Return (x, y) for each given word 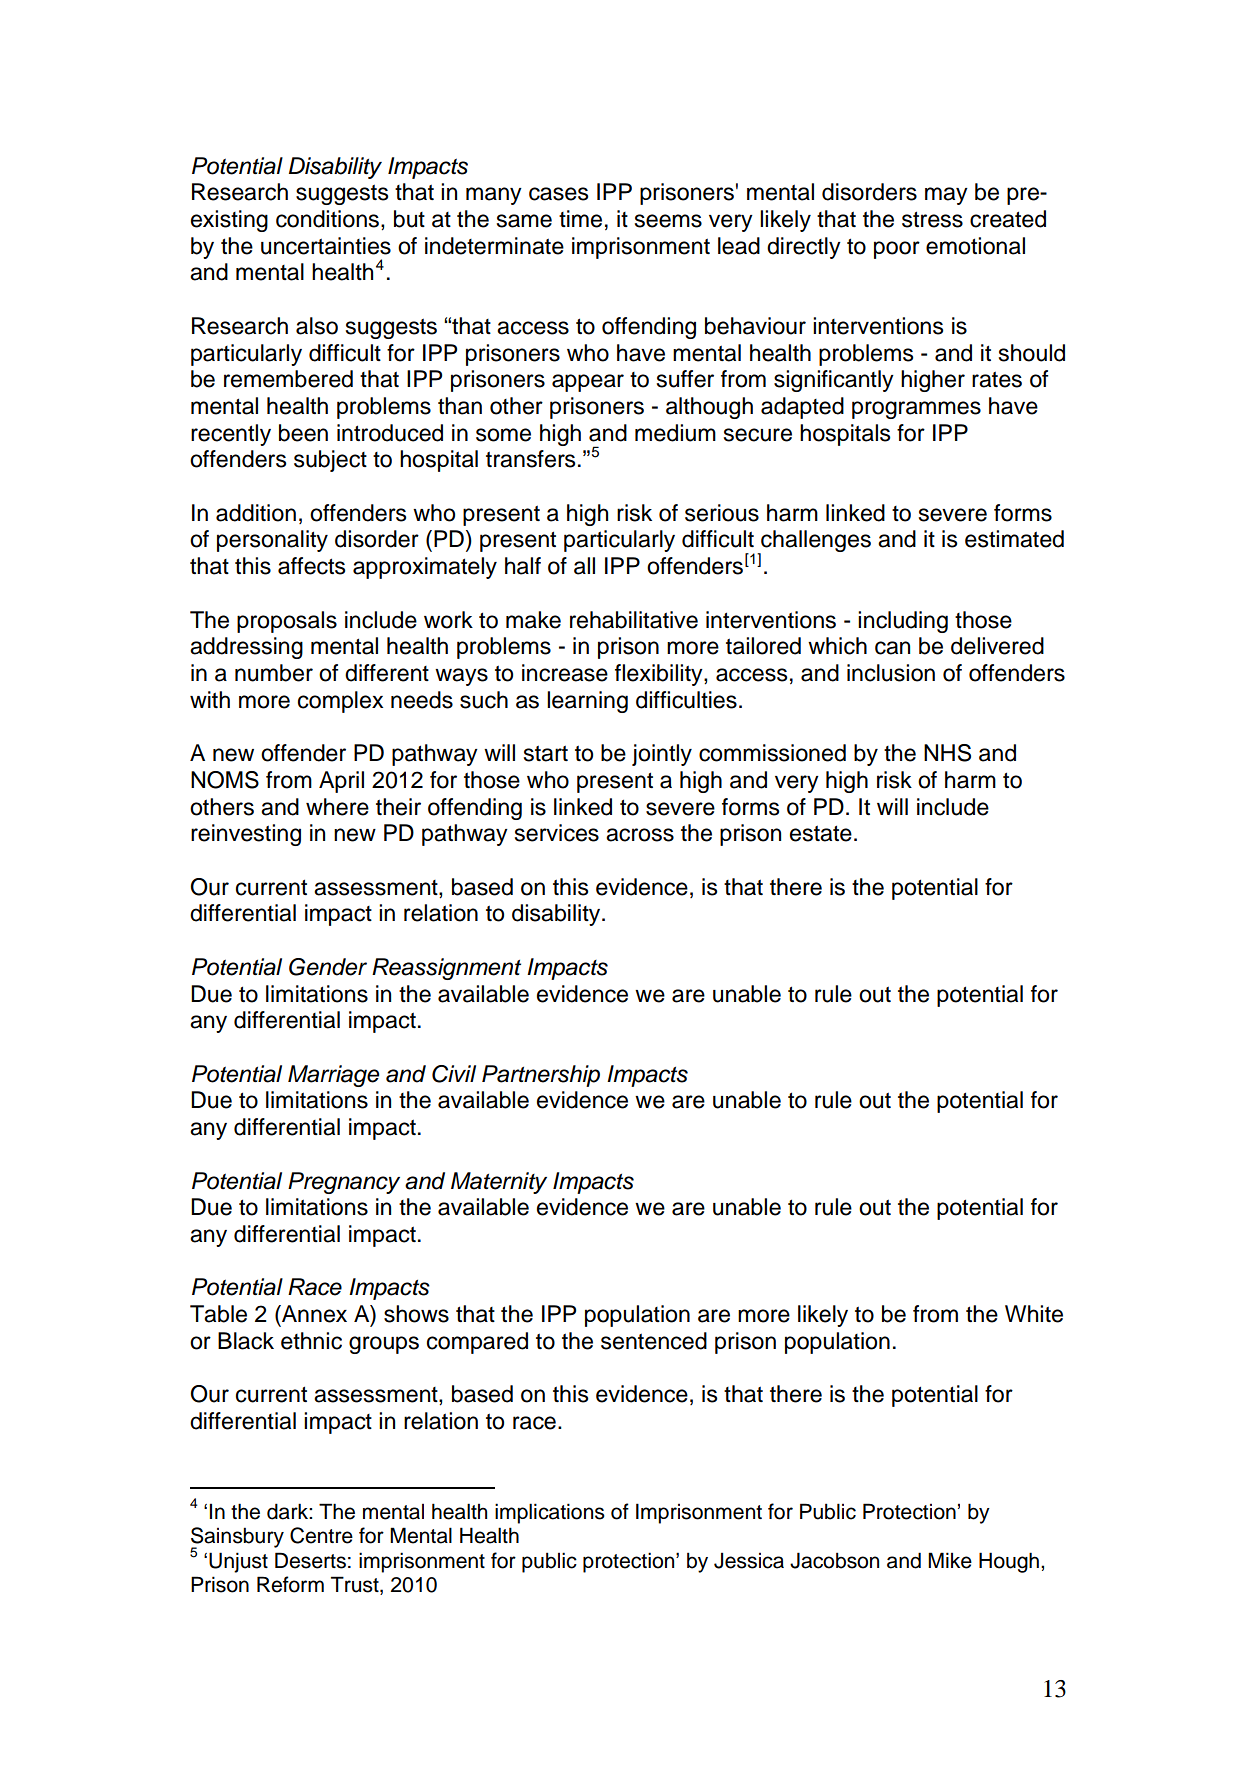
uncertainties (326, 246)
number (274, 673)
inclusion (891, 673)
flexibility (660, 675)
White (1034, 1314)
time (580, 219)
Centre (321, 1535)
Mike (950, 1560)
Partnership (541, 1076)
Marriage (333, 1076)
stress (932, 219)
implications (550, 1513)
